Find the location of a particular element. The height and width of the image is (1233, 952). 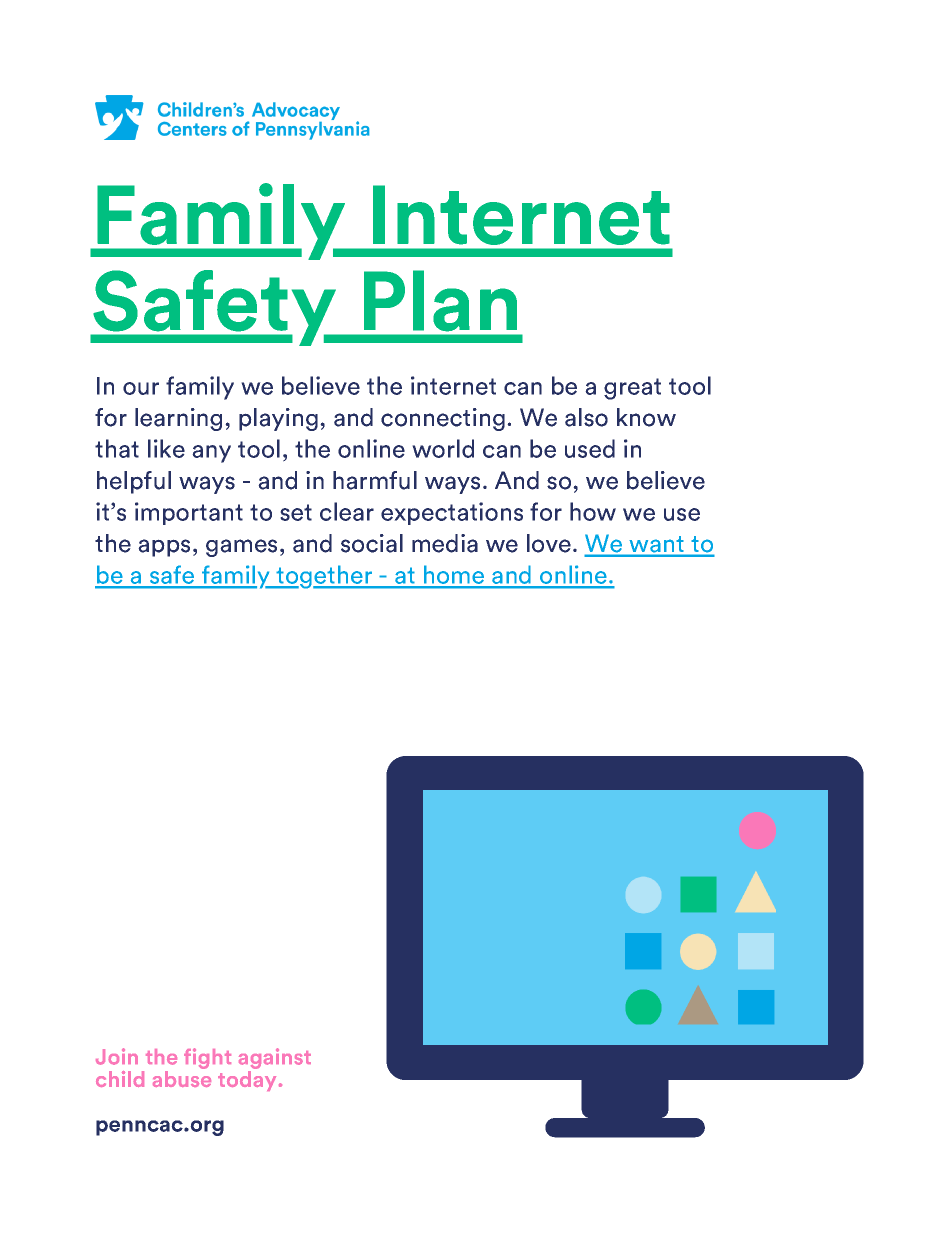

against is located at coordinates (275, 1060).
